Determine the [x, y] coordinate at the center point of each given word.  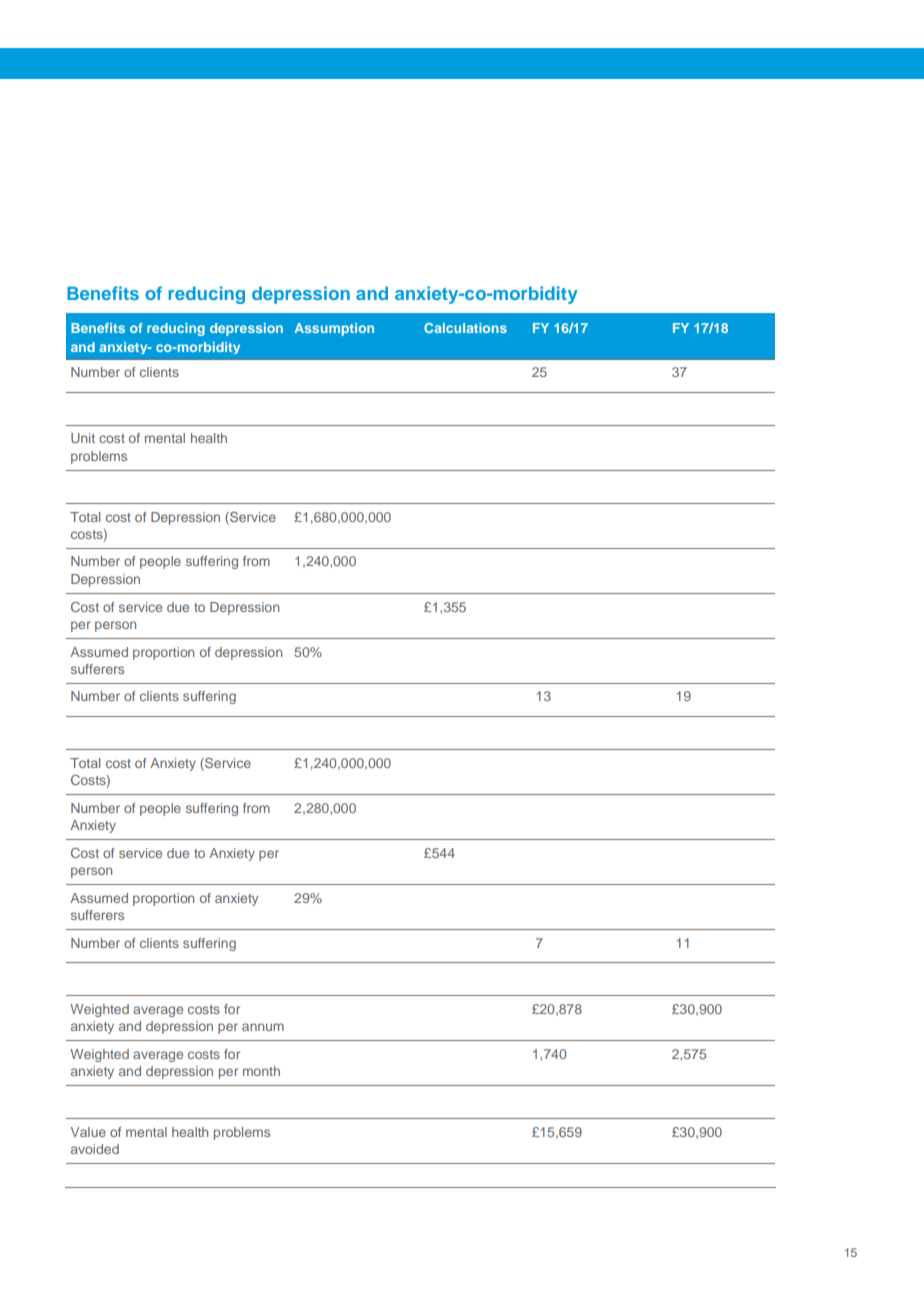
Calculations [465, 328]
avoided [95, 1149]
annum [263, 1027]
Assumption [334, 329]
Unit [83, 438]
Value [88, 1132]
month [261, 1071]
